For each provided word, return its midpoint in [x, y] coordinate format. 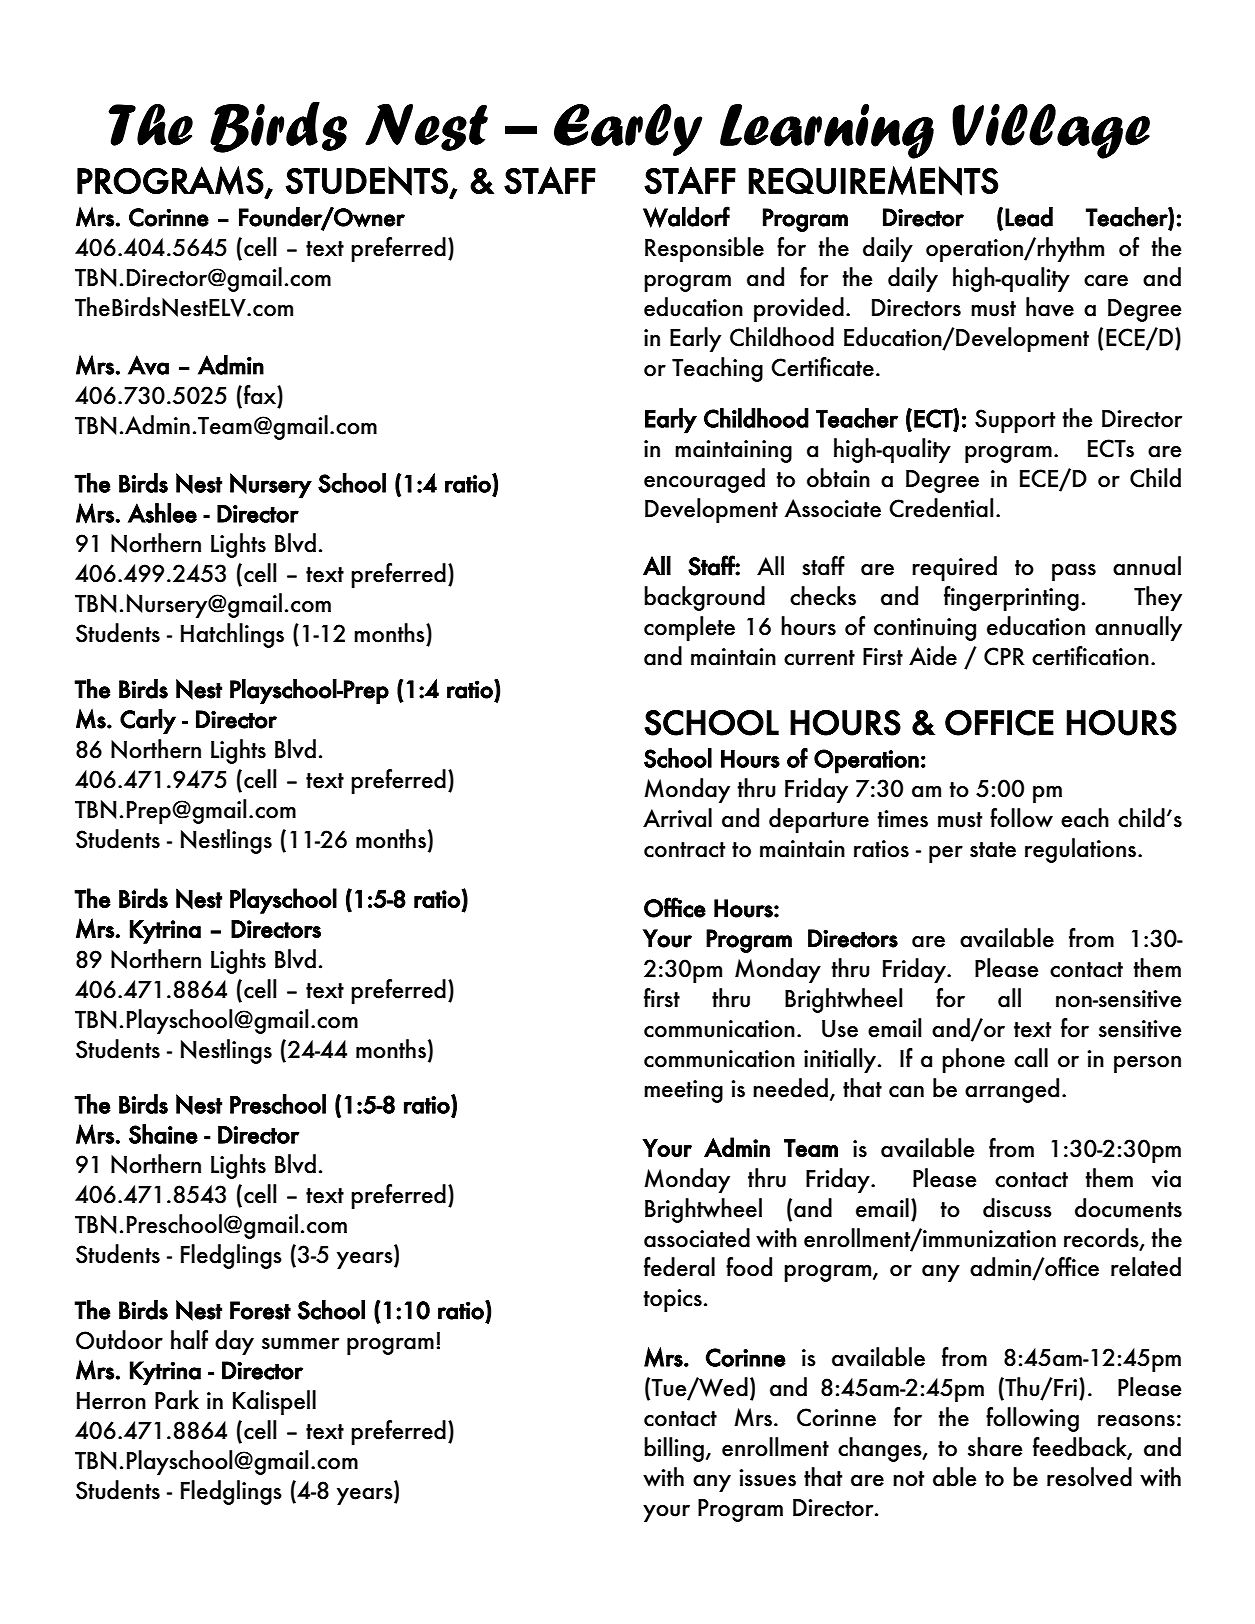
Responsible [704, 249]
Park [177, 1400]
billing [674, 1449]
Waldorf [686, 217]
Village [1051, 131]
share [995, 1447]
